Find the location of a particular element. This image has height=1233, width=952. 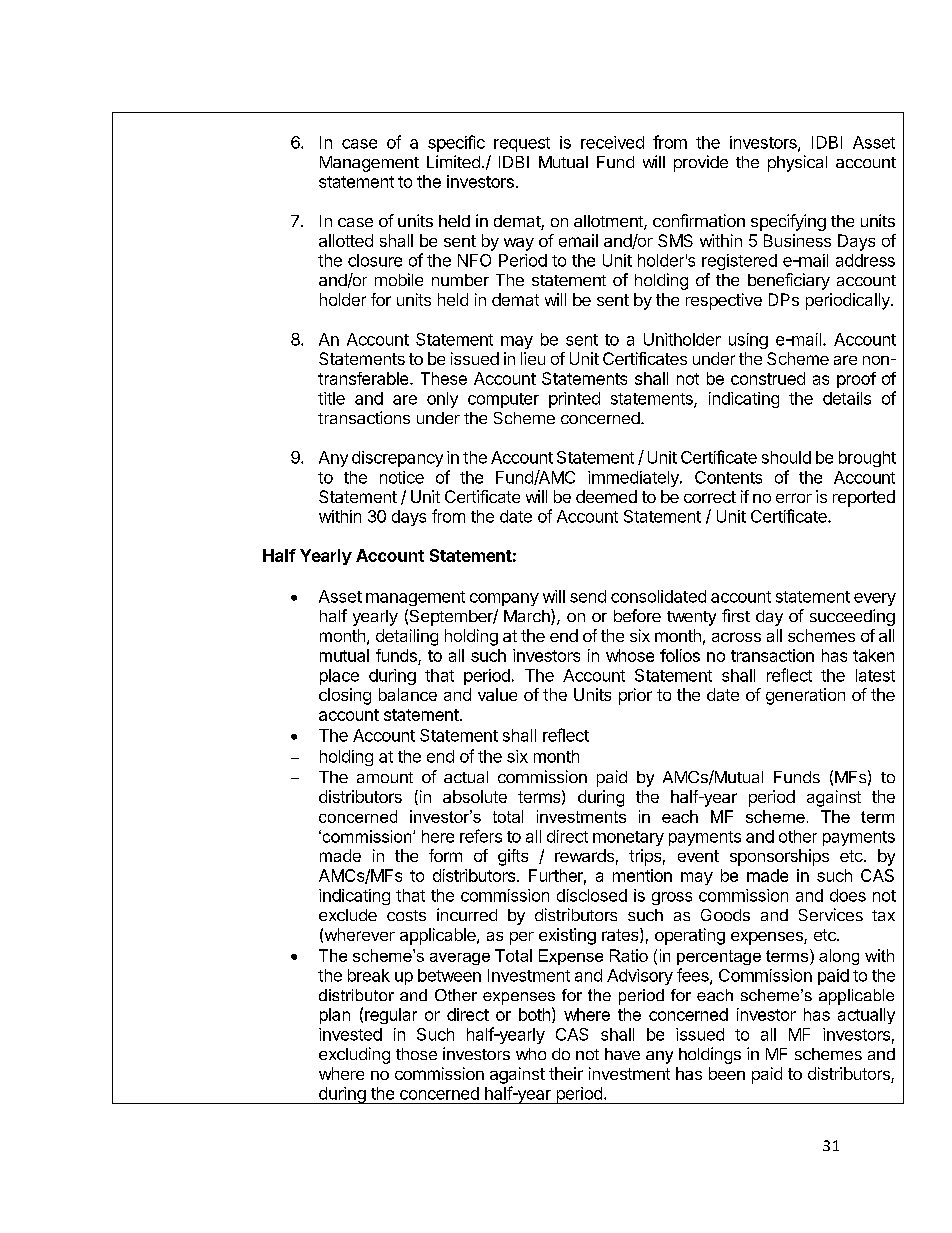

have is located at coordinates (622, 1054).
